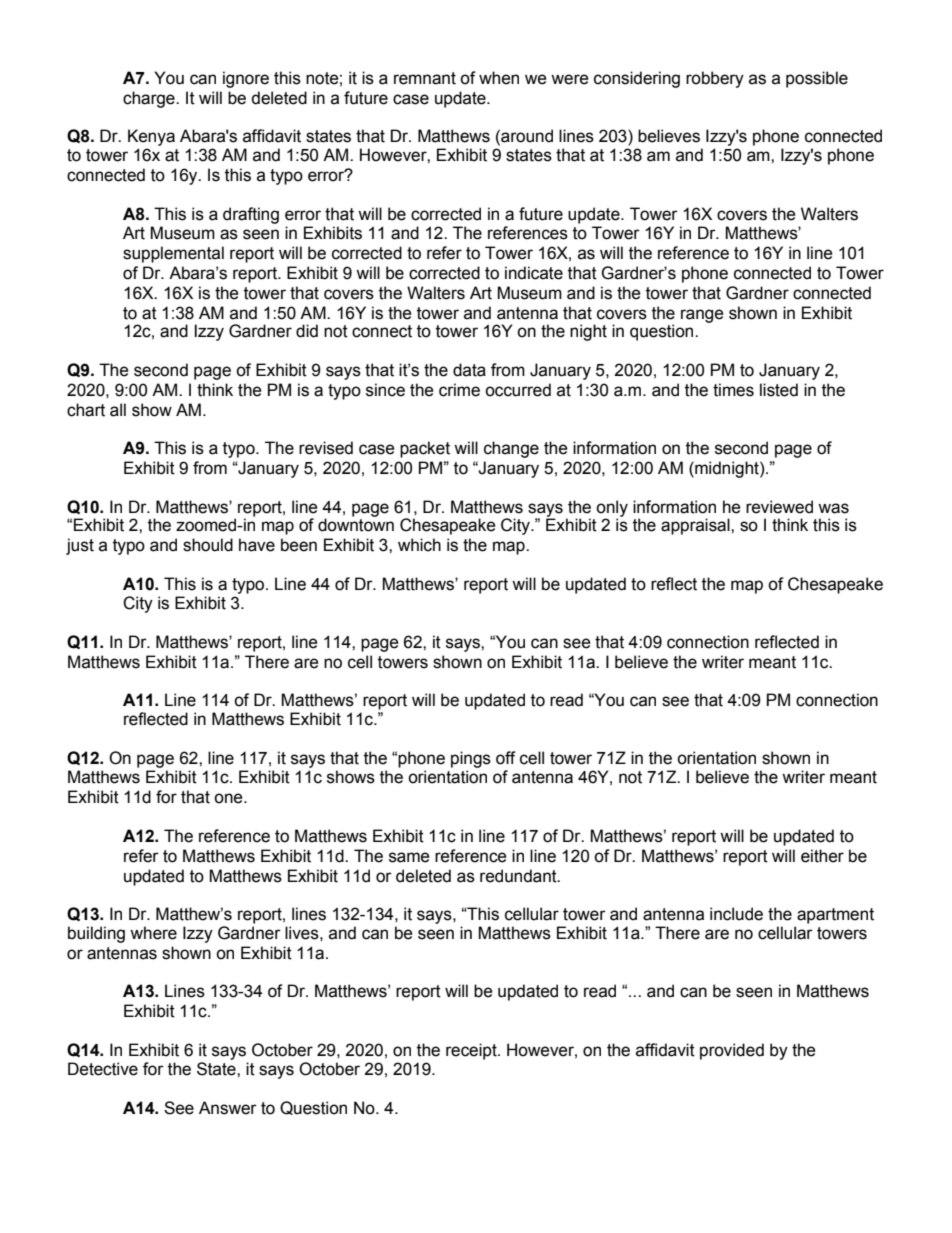 The height and width of the image is (1233, 952). What do you see at coordinates (150, 99) in the image?
I see `charge` at bounding box center [150, 99].
